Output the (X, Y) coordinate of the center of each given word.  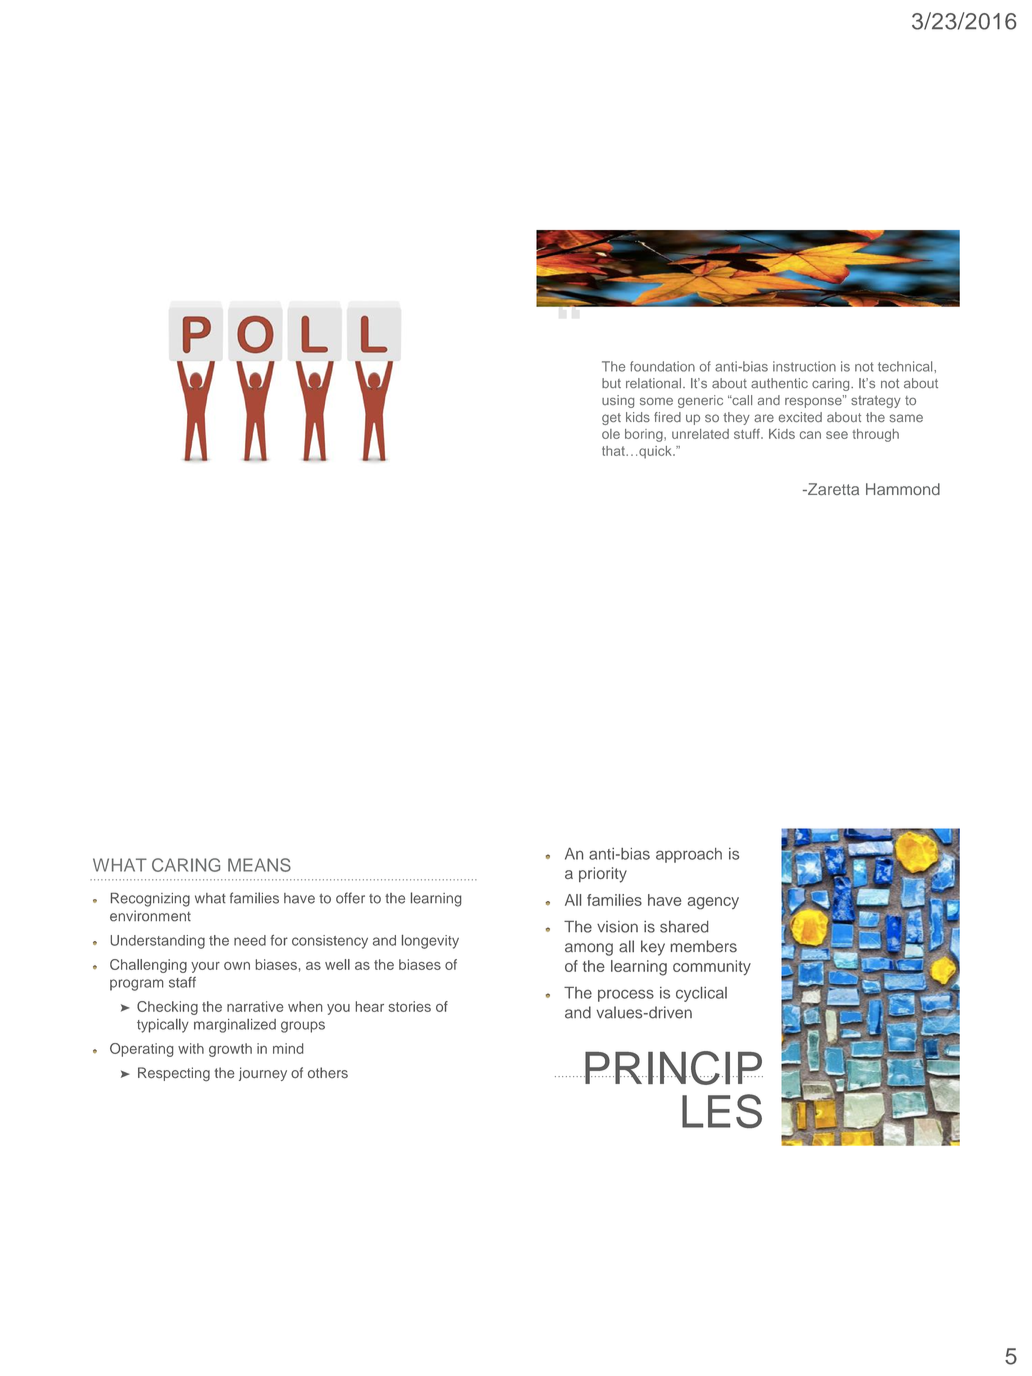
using (618, 401)
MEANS (259, 865)
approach (689, 855)
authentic (779, 383)
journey (263, 1074)
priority (603, 875)
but (611, 383)
